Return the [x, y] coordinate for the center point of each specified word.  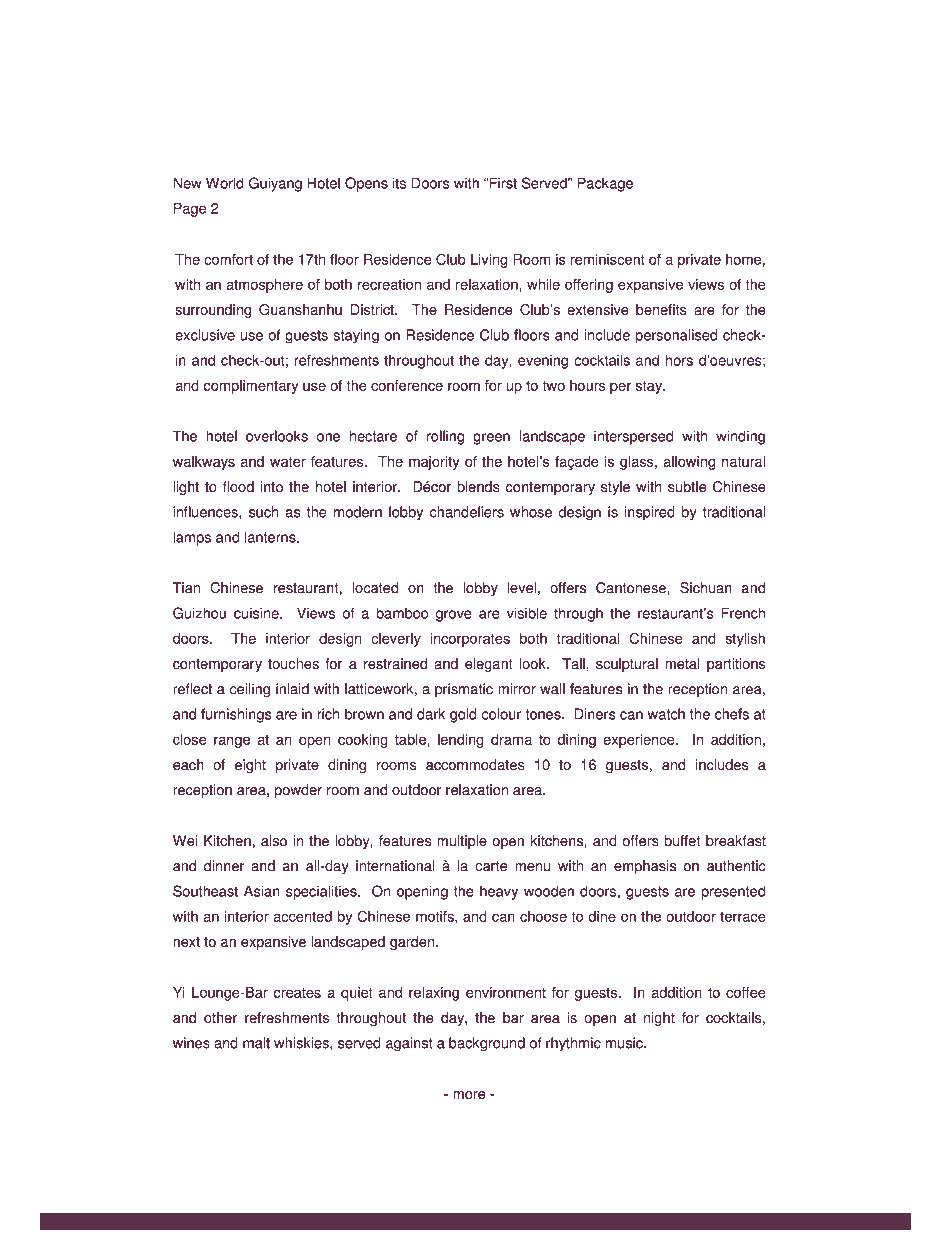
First [503, 183]
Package [605, 184]
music [625, 1043]
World [225, 183]
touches [293, 664]
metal [682, 664]
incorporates [470, 640]
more [469, 1095]
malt [256, 1043]
